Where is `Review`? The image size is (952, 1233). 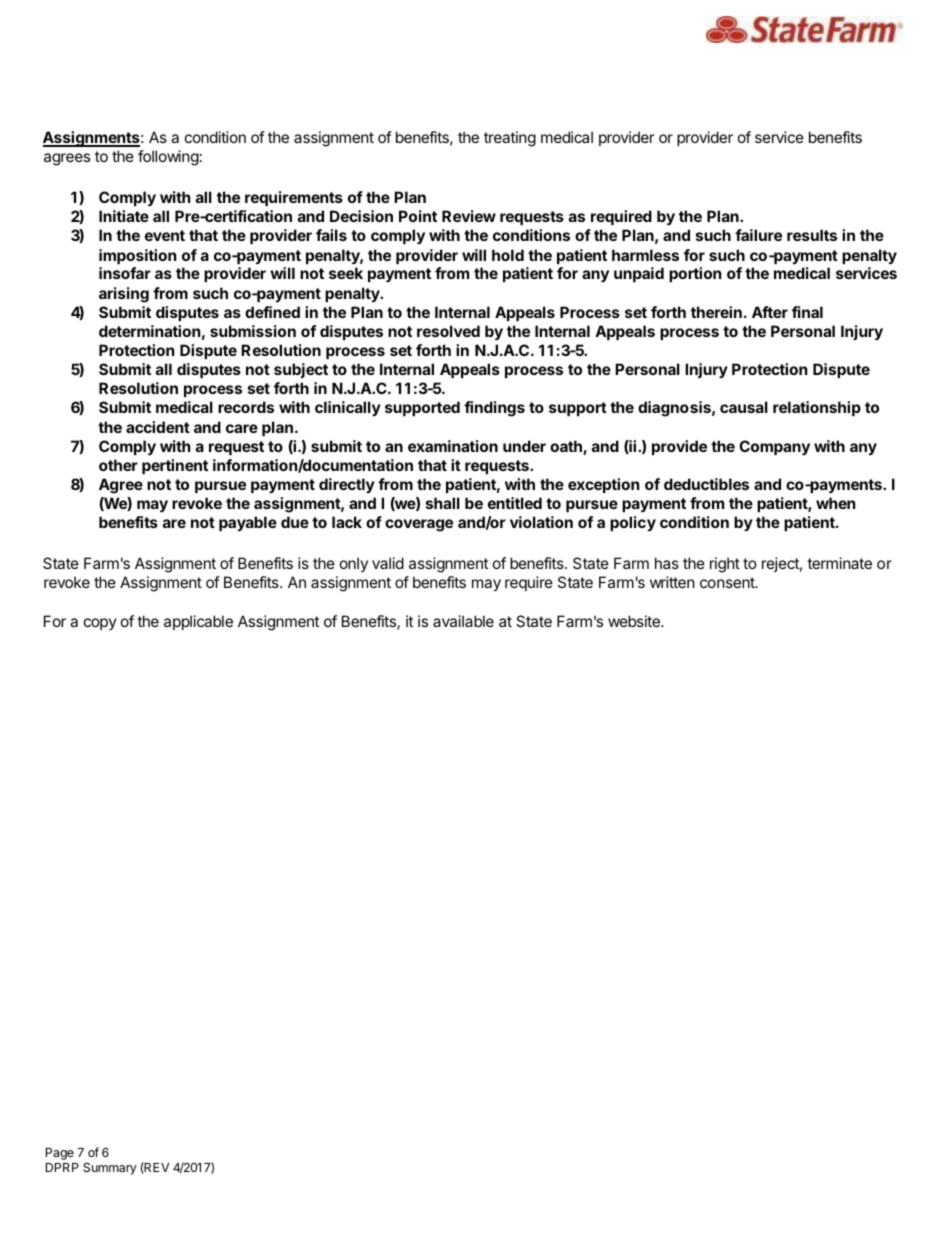 Review is located at coordinates (469, 216).
